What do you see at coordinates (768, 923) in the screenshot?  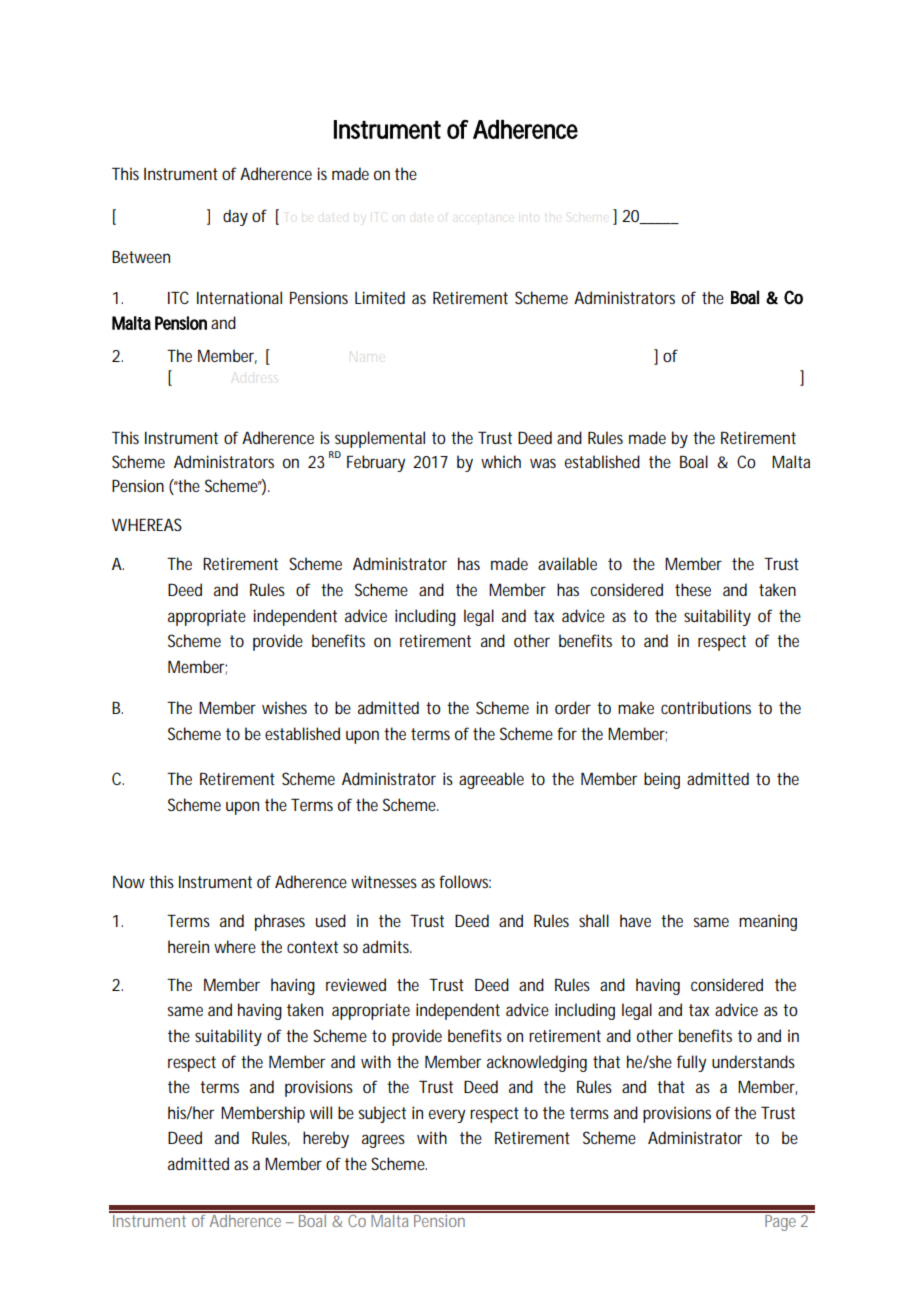 I see `meaning` at bounding box center [768, 923].
